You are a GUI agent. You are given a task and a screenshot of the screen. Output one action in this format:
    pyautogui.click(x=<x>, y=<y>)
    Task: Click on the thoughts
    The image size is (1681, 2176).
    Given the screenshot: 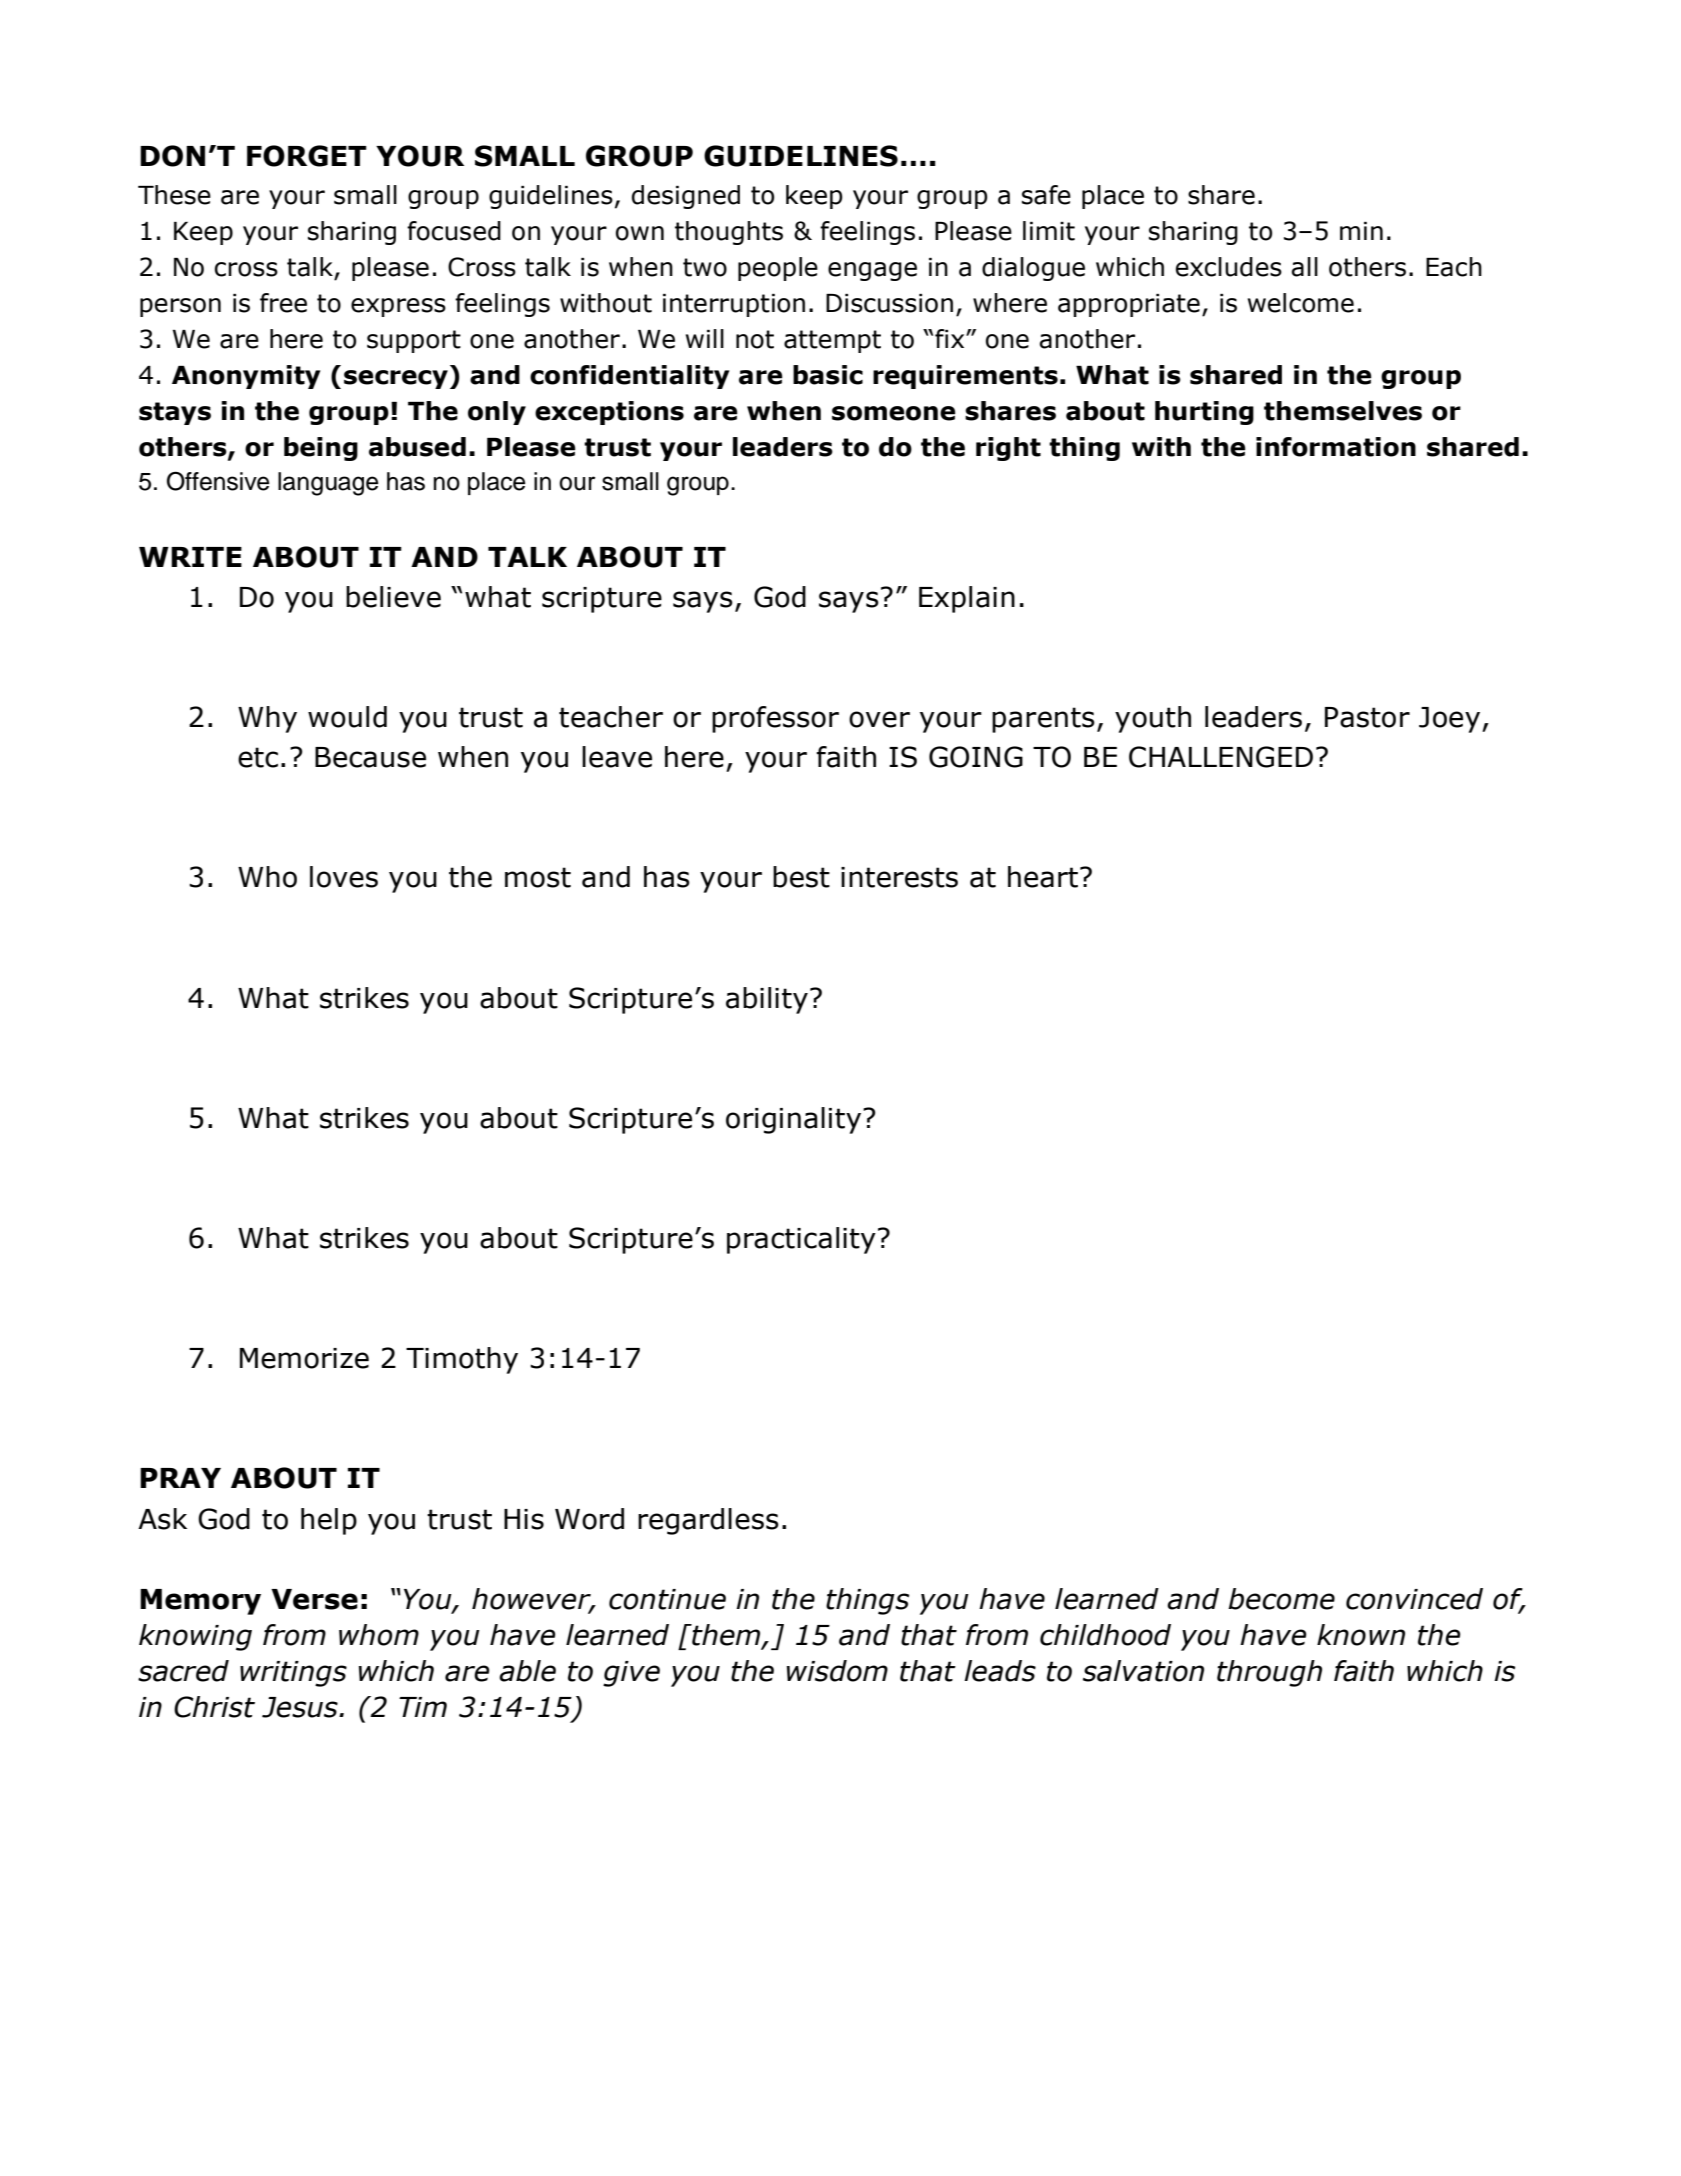 What is the action you would take?
    pyautogui.click(x=729, y=233)
